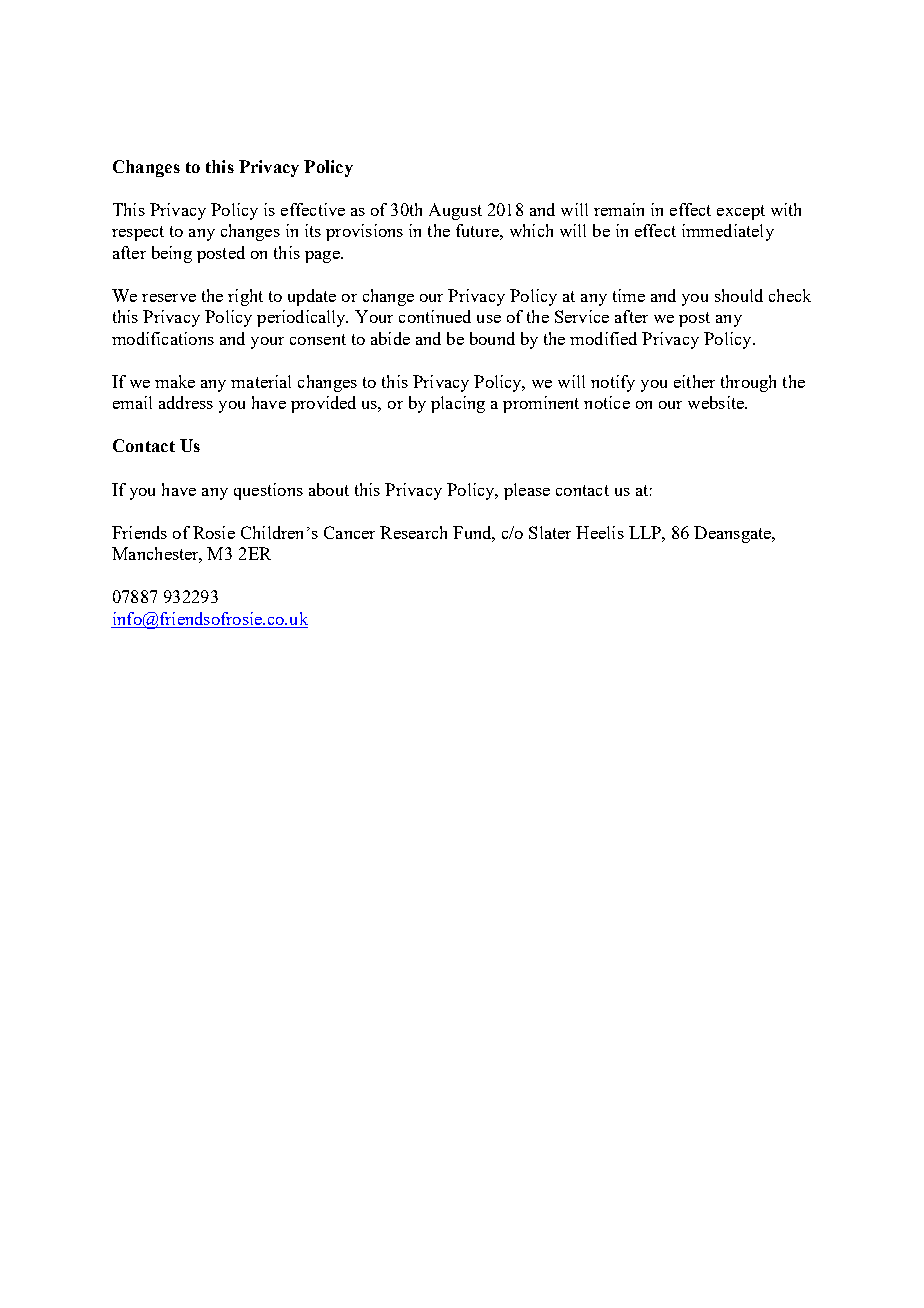 Image resolution: width=924 pixels, height=1308 pixels. I want to click on address, so click(186, 402).
